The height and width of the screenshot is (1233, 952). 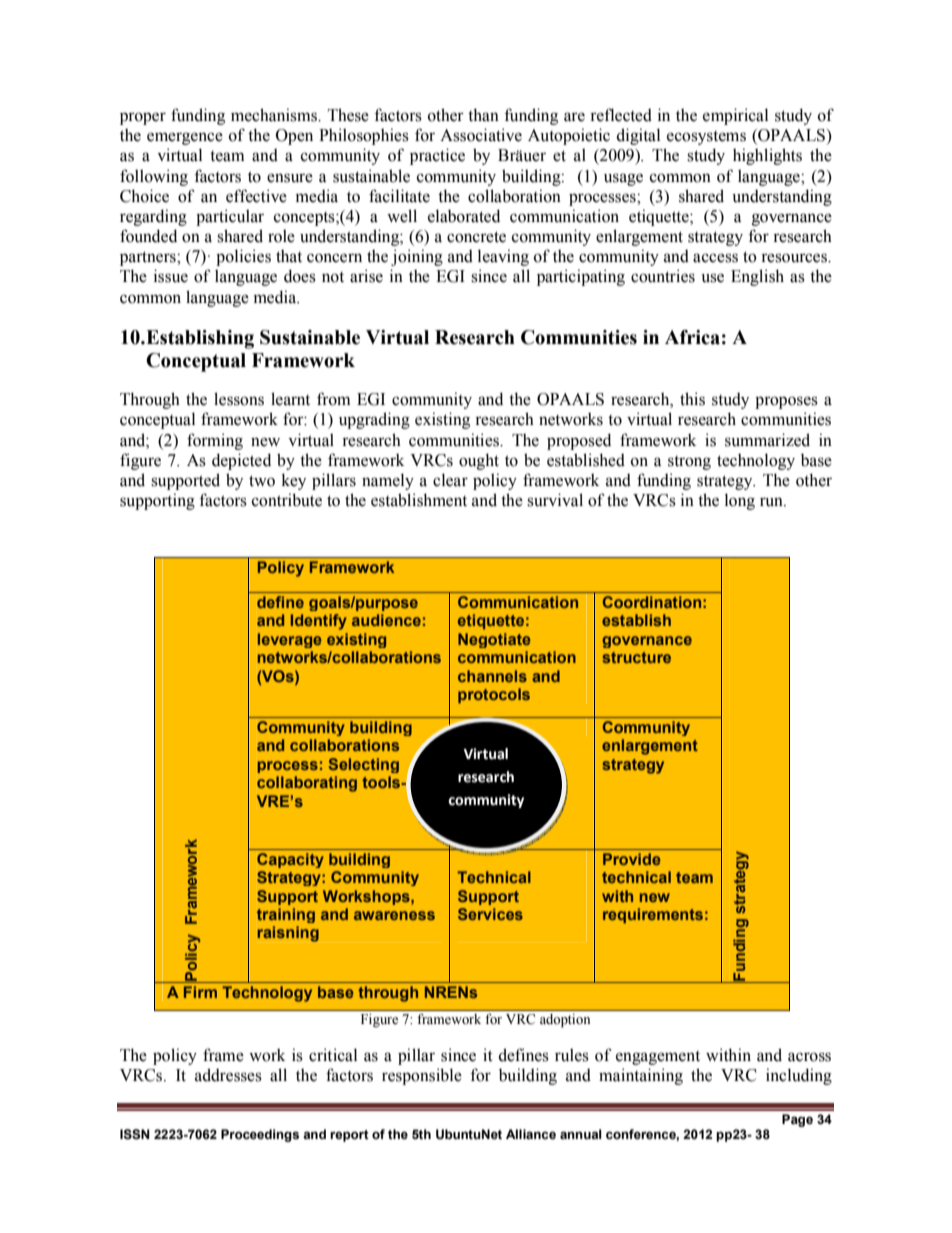 What do you see at coordinates (185, 138) in the screenshot?
I see `emergence` at bounding box center [185, 138].
